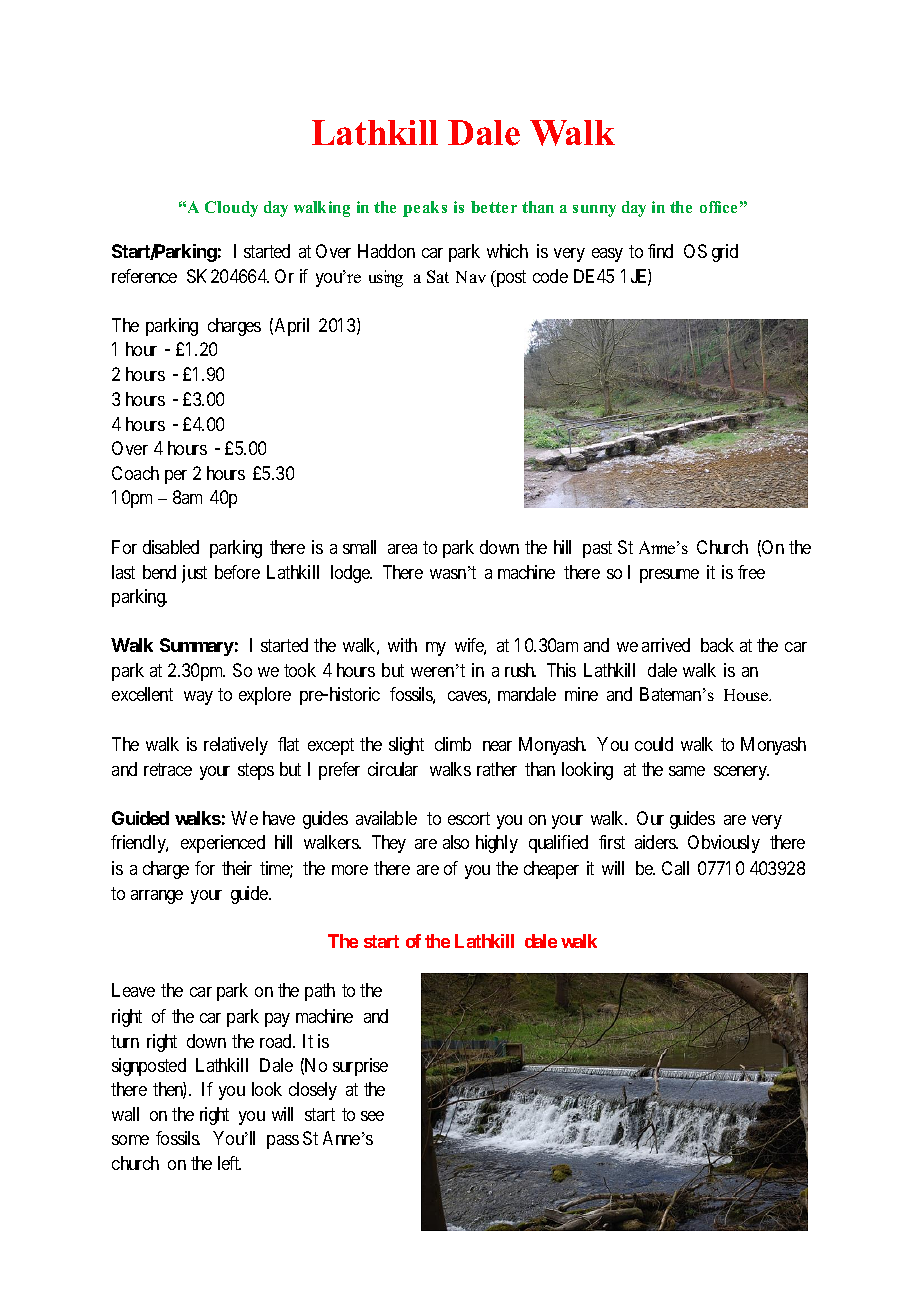  I want to click on Cloudy, so click(231, 209).
